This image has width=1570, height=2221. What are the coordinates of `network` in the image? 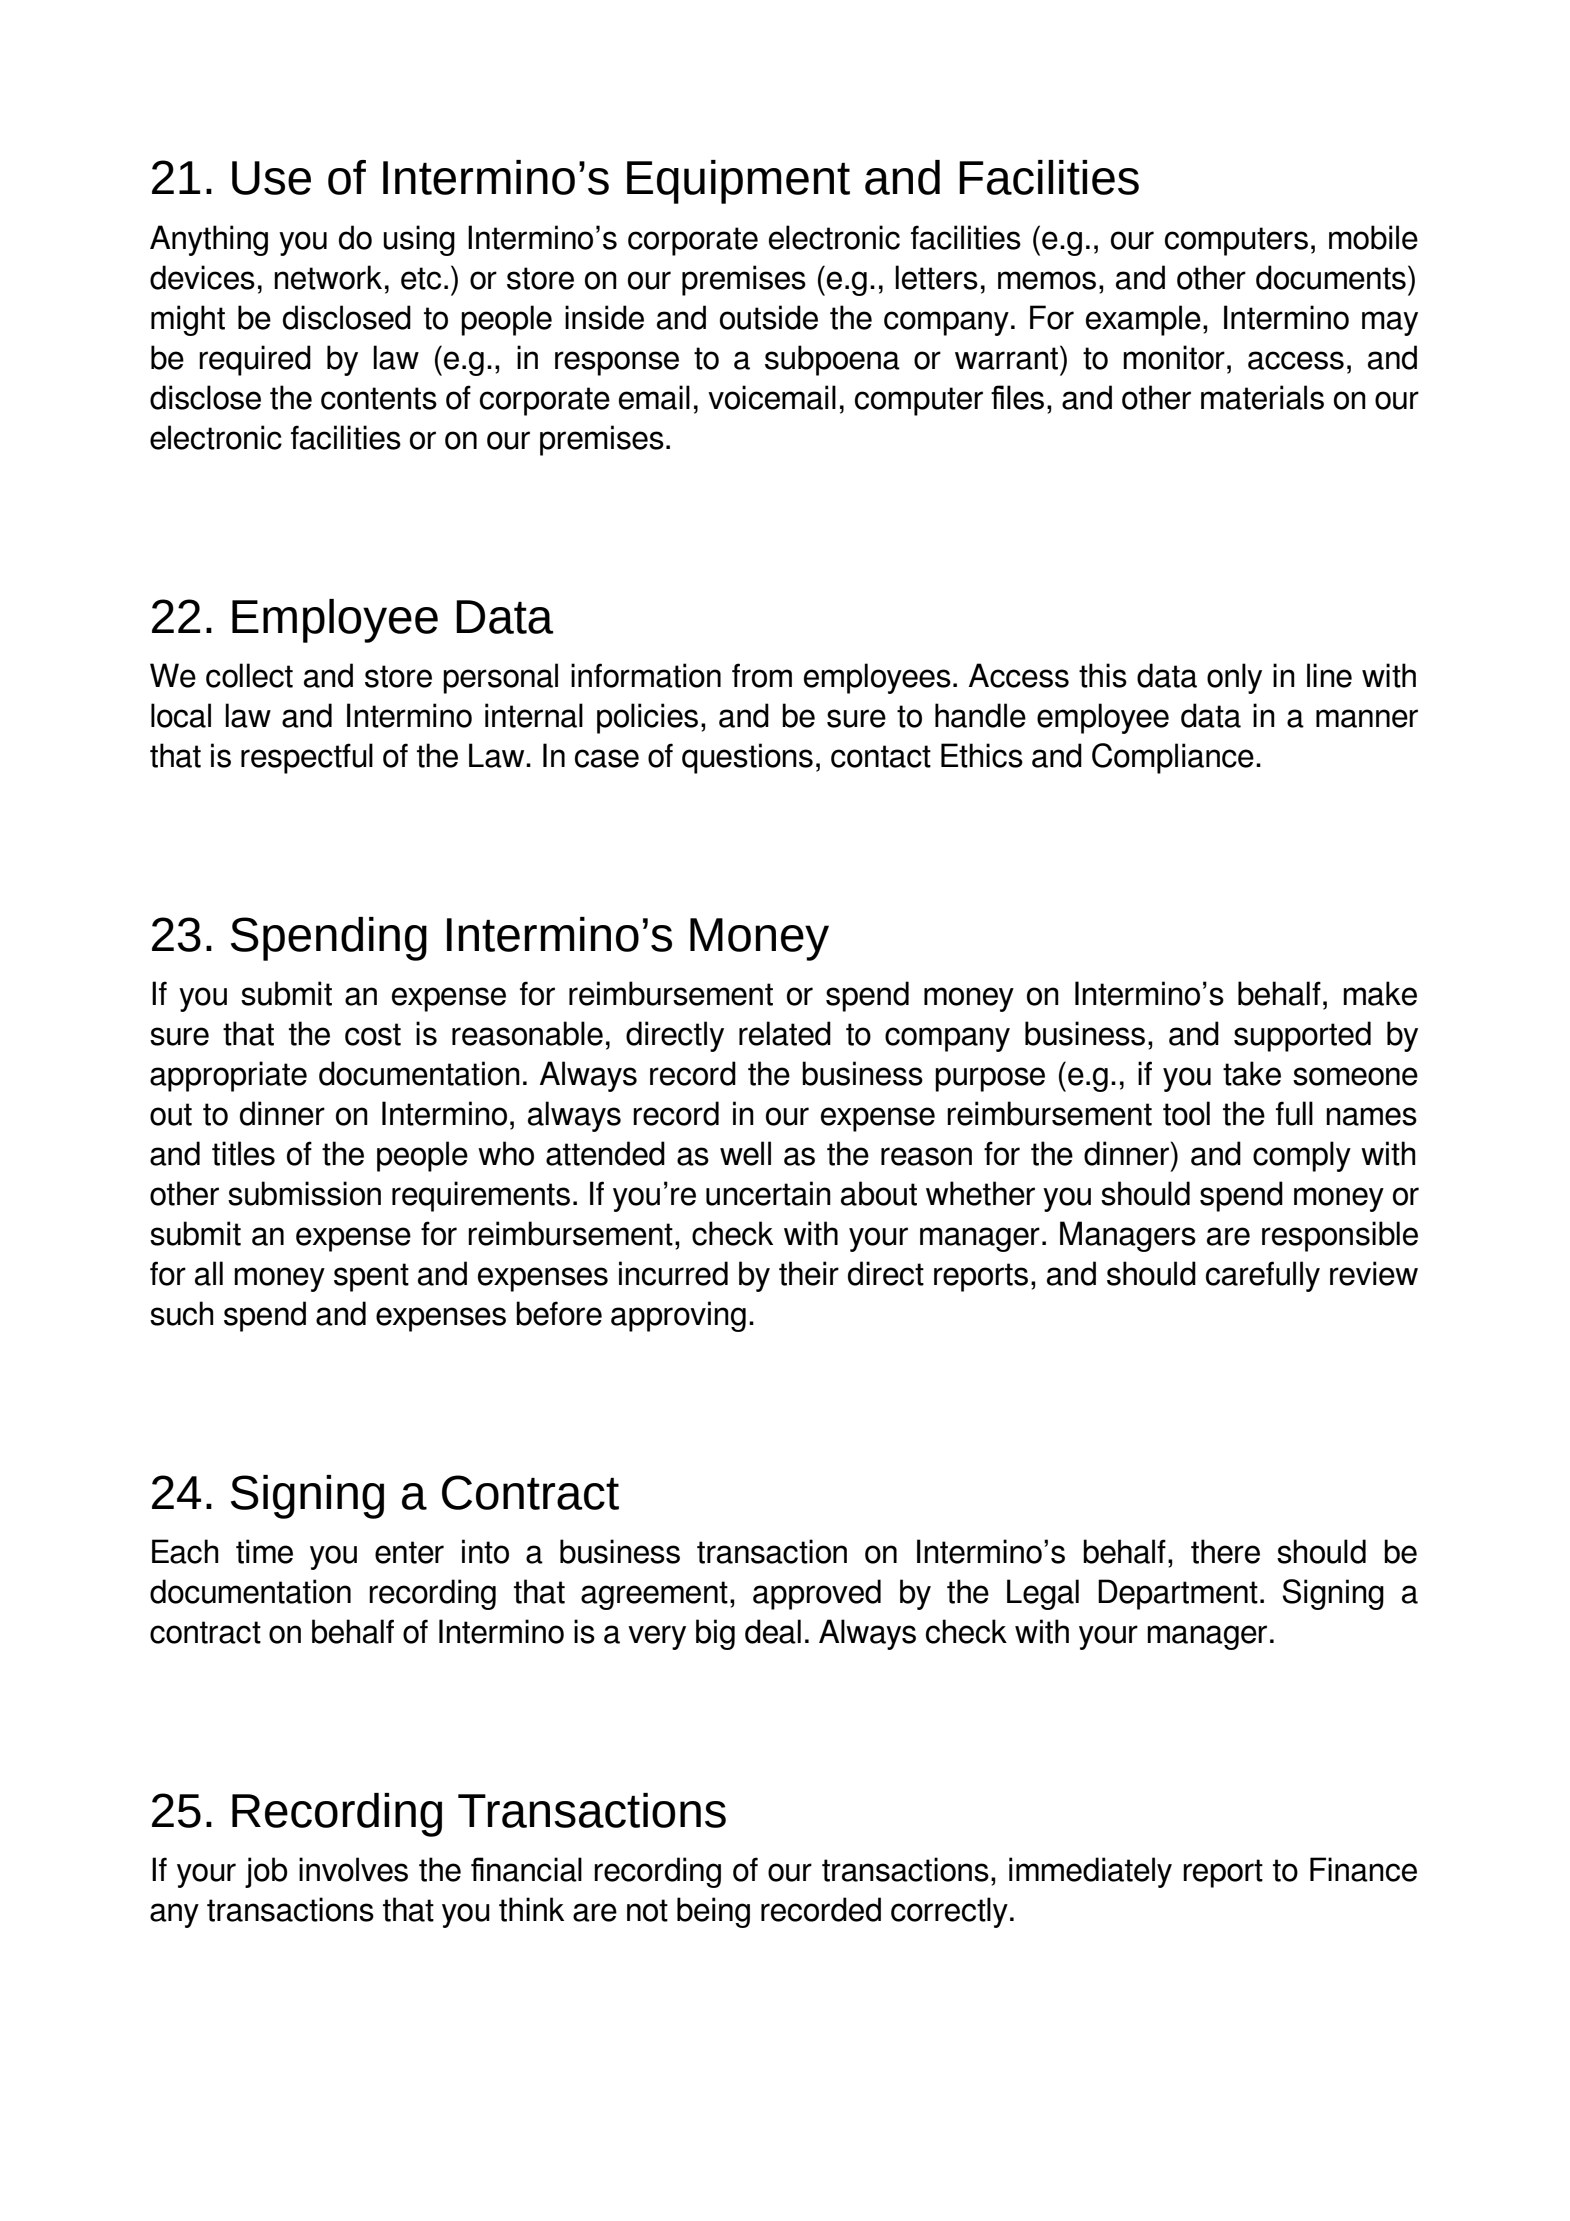 It's located at (328, 277).
